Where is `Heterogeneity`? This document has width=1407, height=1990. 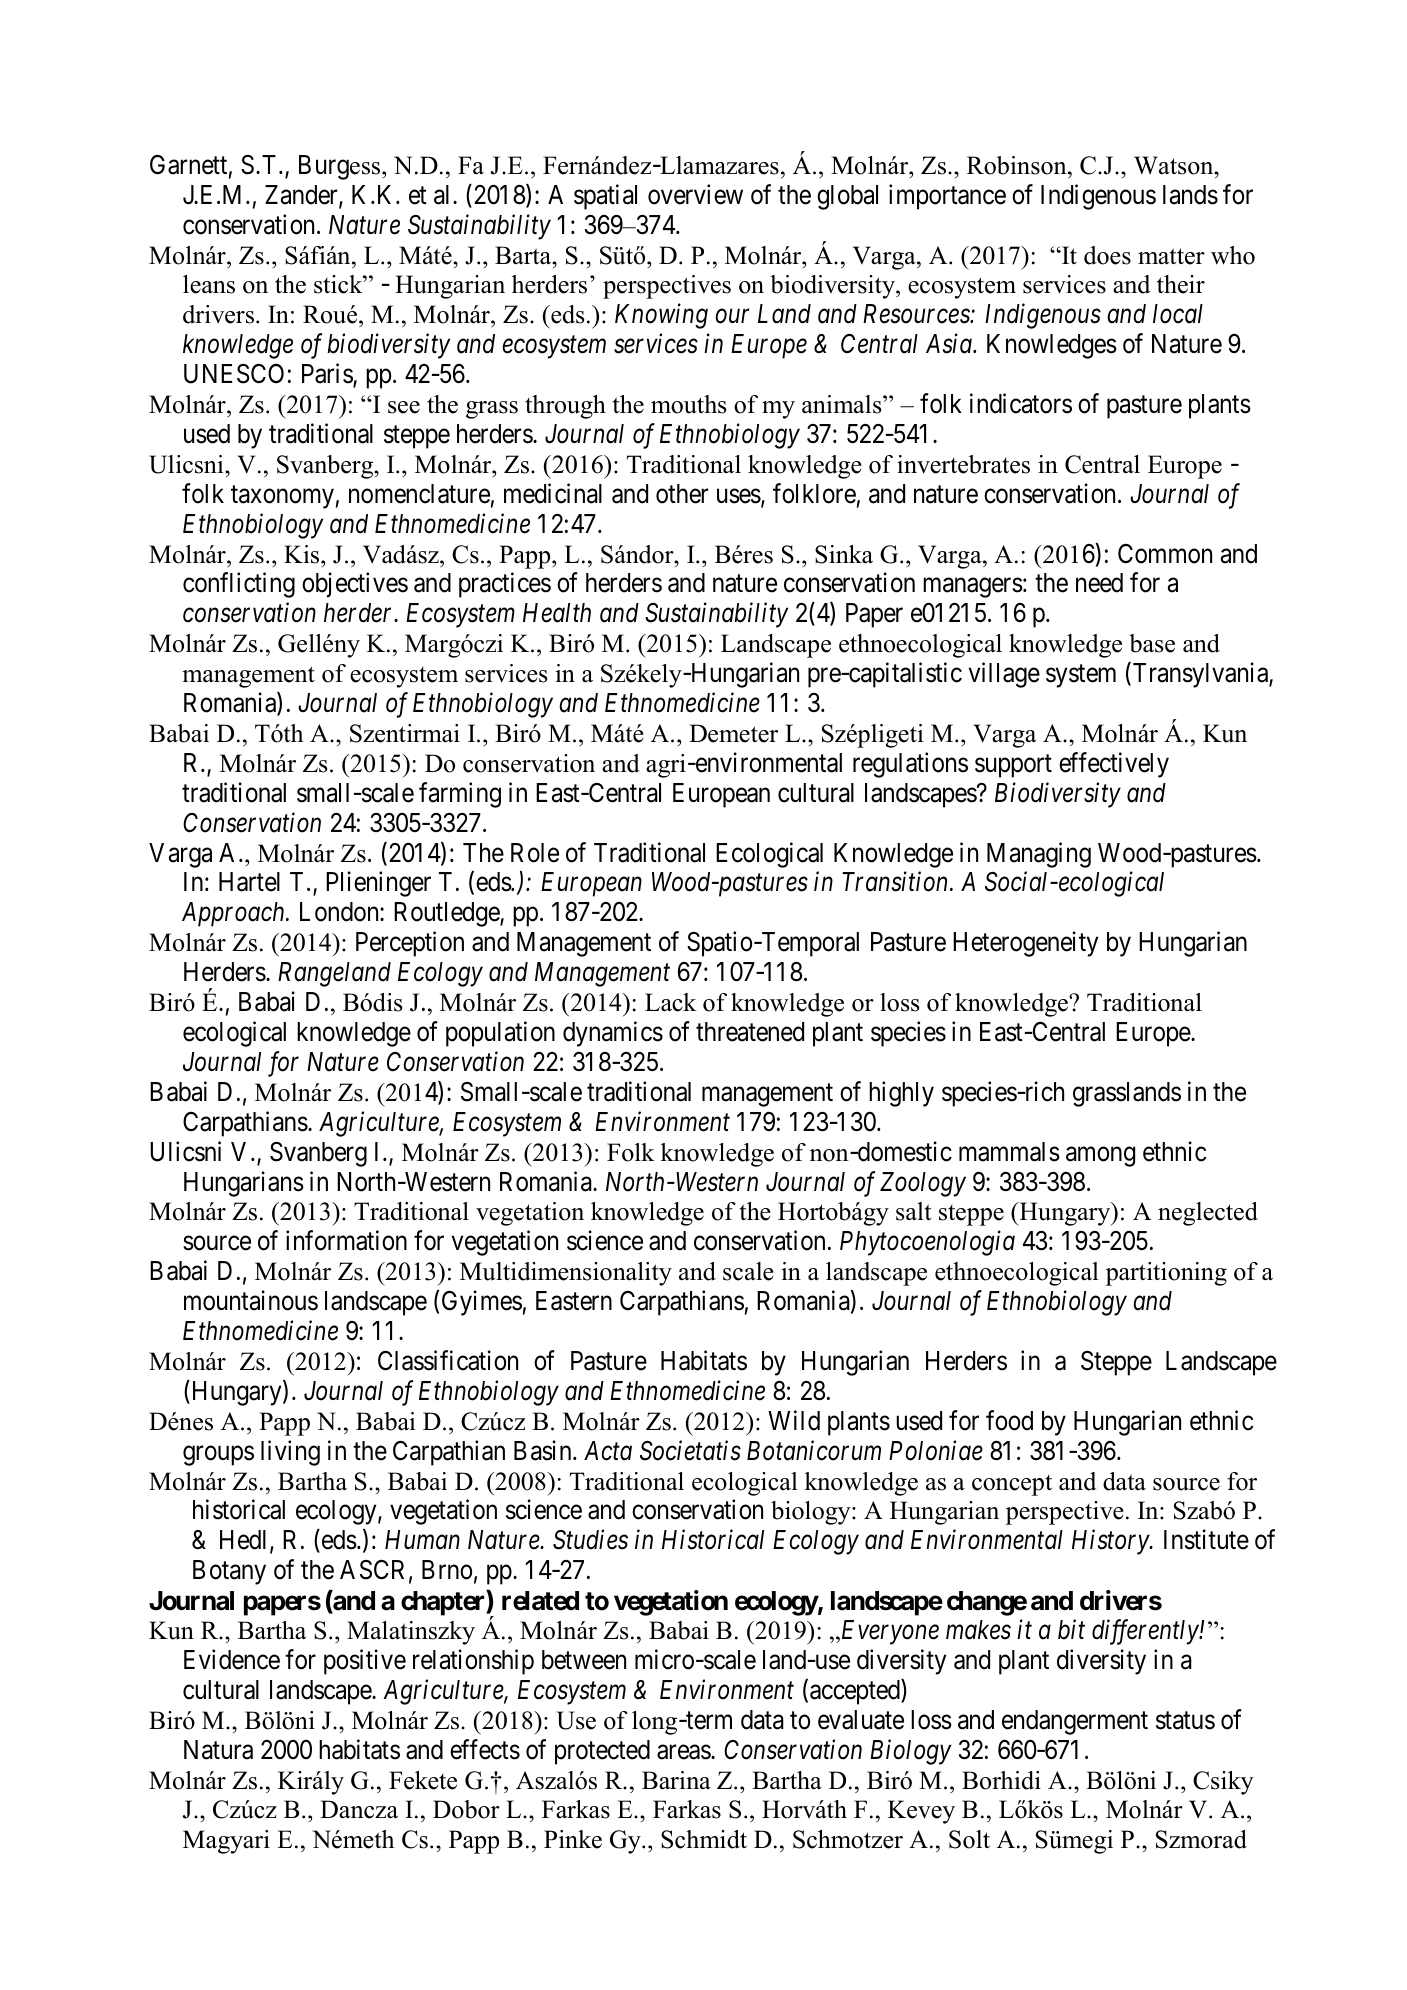 Heterogeneity is located at coordinates (1025, 944).
